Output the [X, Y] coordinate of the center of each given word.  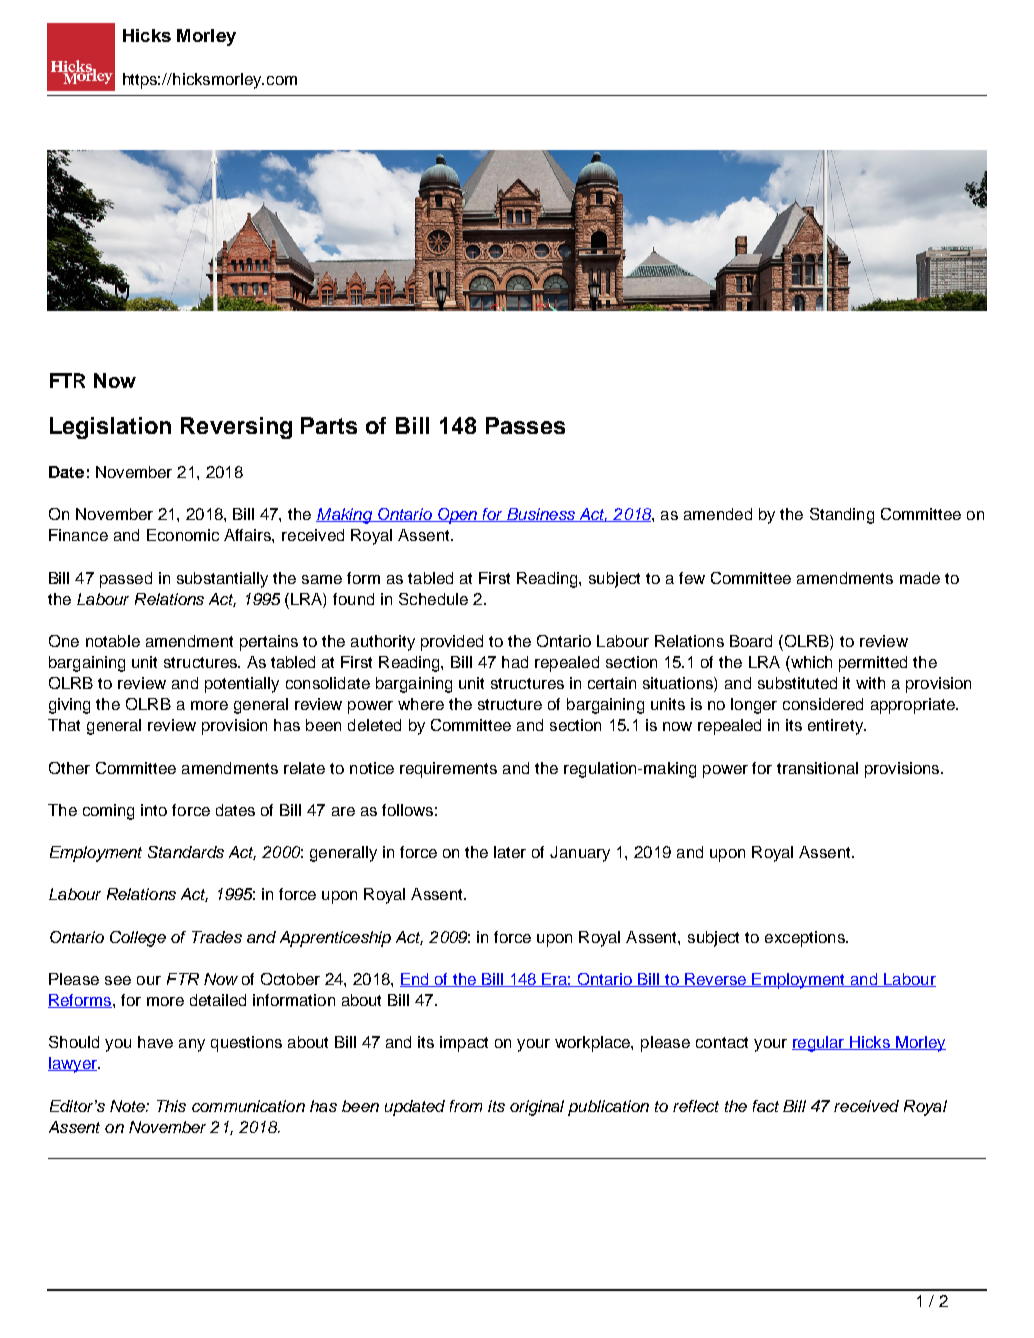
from [466, 1106]
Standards [186, 852]
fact [766, 1106]
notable [113, 641]
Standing [842, 516]
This [171, 1106]
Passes [525, 425]
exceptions [806, 939]
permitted [873, 664]
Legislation [110, 428]
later [510, 852]
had [515, 662]
